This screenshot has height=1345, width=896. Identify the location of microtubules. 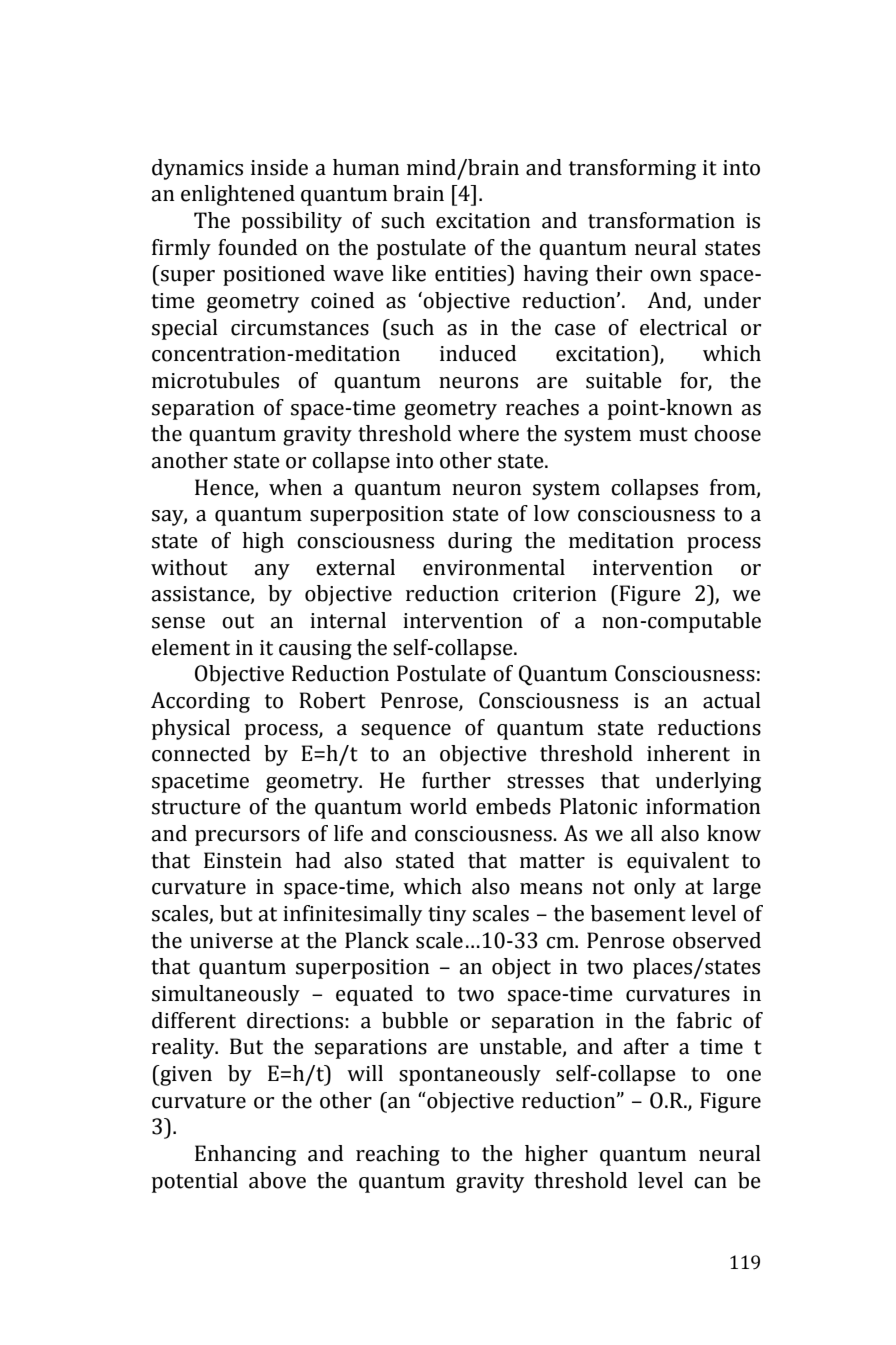
(215, 380).
